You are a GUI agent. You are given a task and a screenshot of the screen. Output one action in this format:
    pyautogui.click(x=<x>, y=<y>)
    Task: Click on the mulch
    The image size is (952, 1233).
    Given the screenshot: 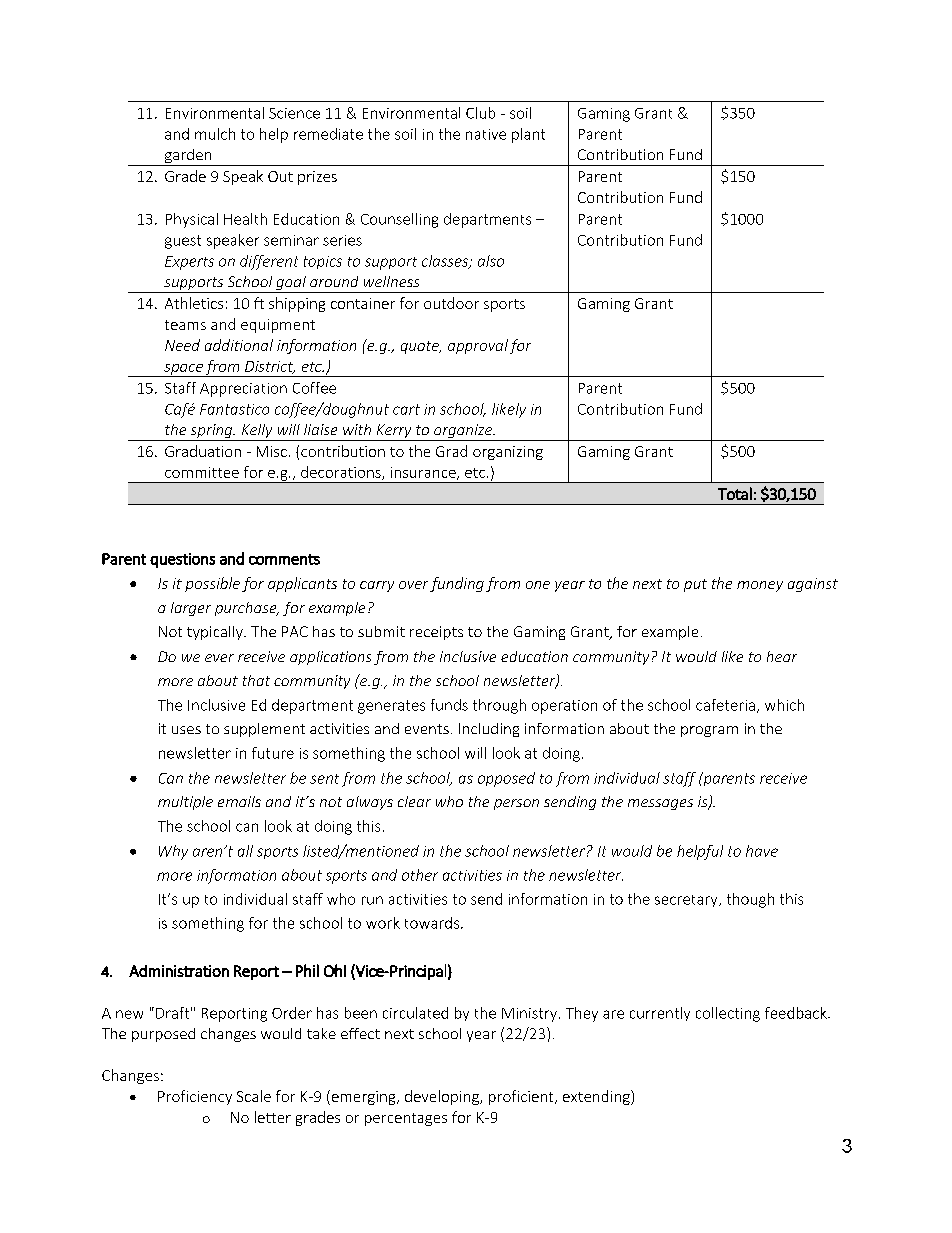 What is the action you would take?
    pyautogui.click(x=215, y=134)
